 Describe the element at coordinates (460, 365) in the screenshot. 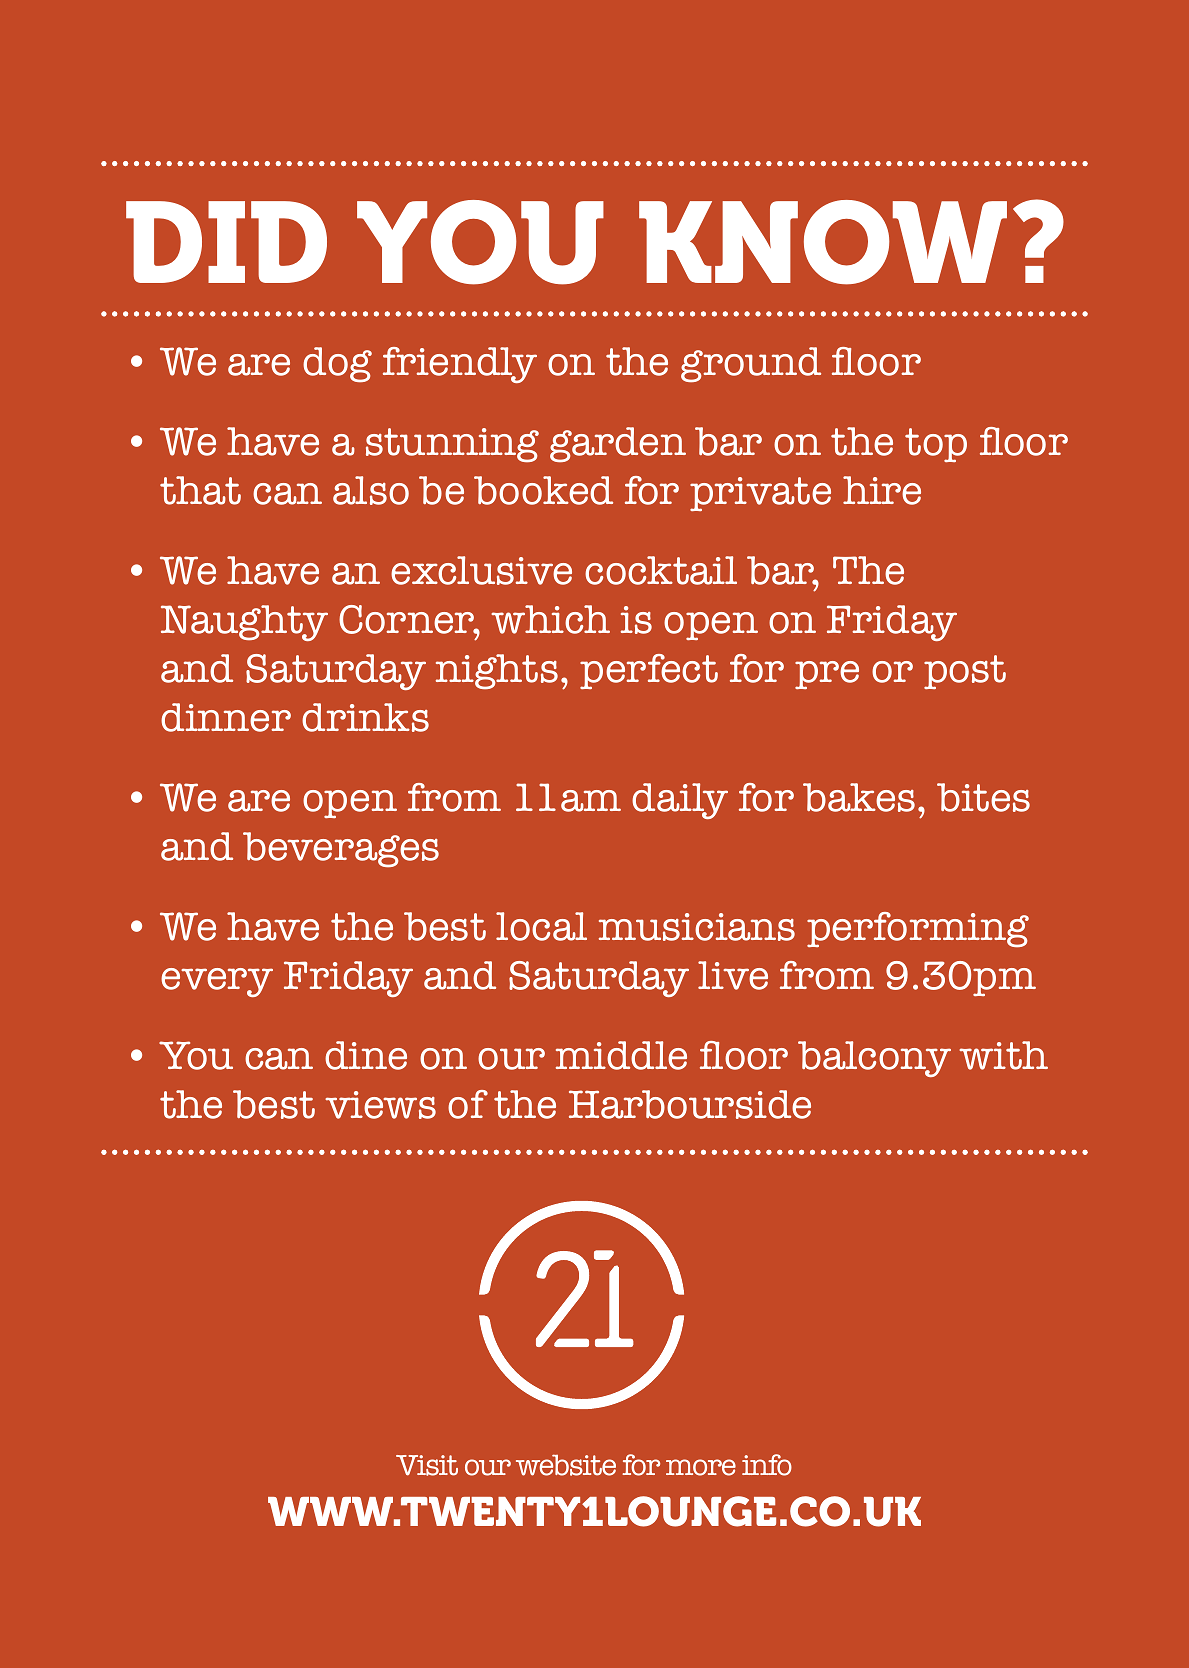

I see `friendly` at that location.
